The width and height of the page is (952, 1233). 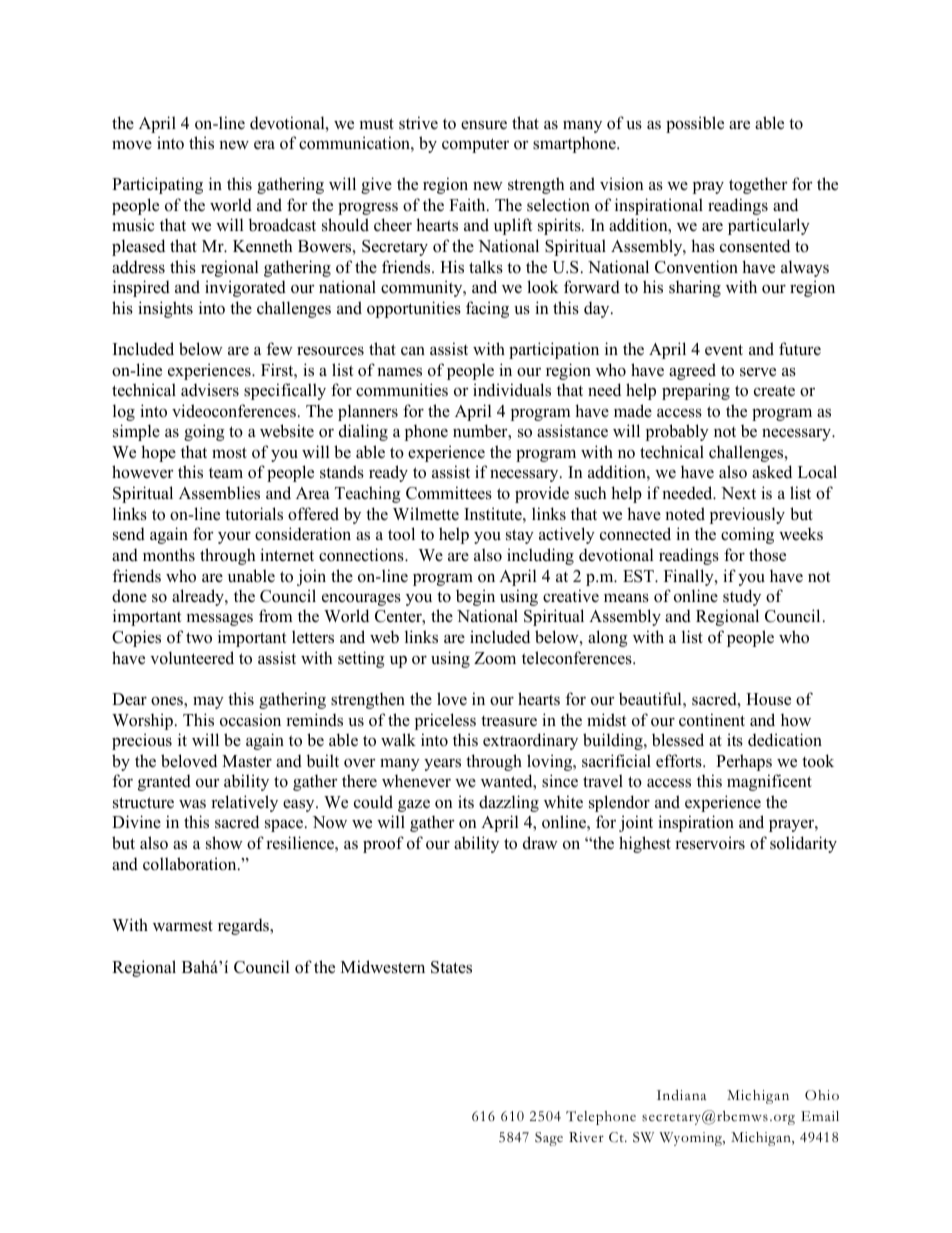 I want to click on warmest, so click(x=183, y=926).
